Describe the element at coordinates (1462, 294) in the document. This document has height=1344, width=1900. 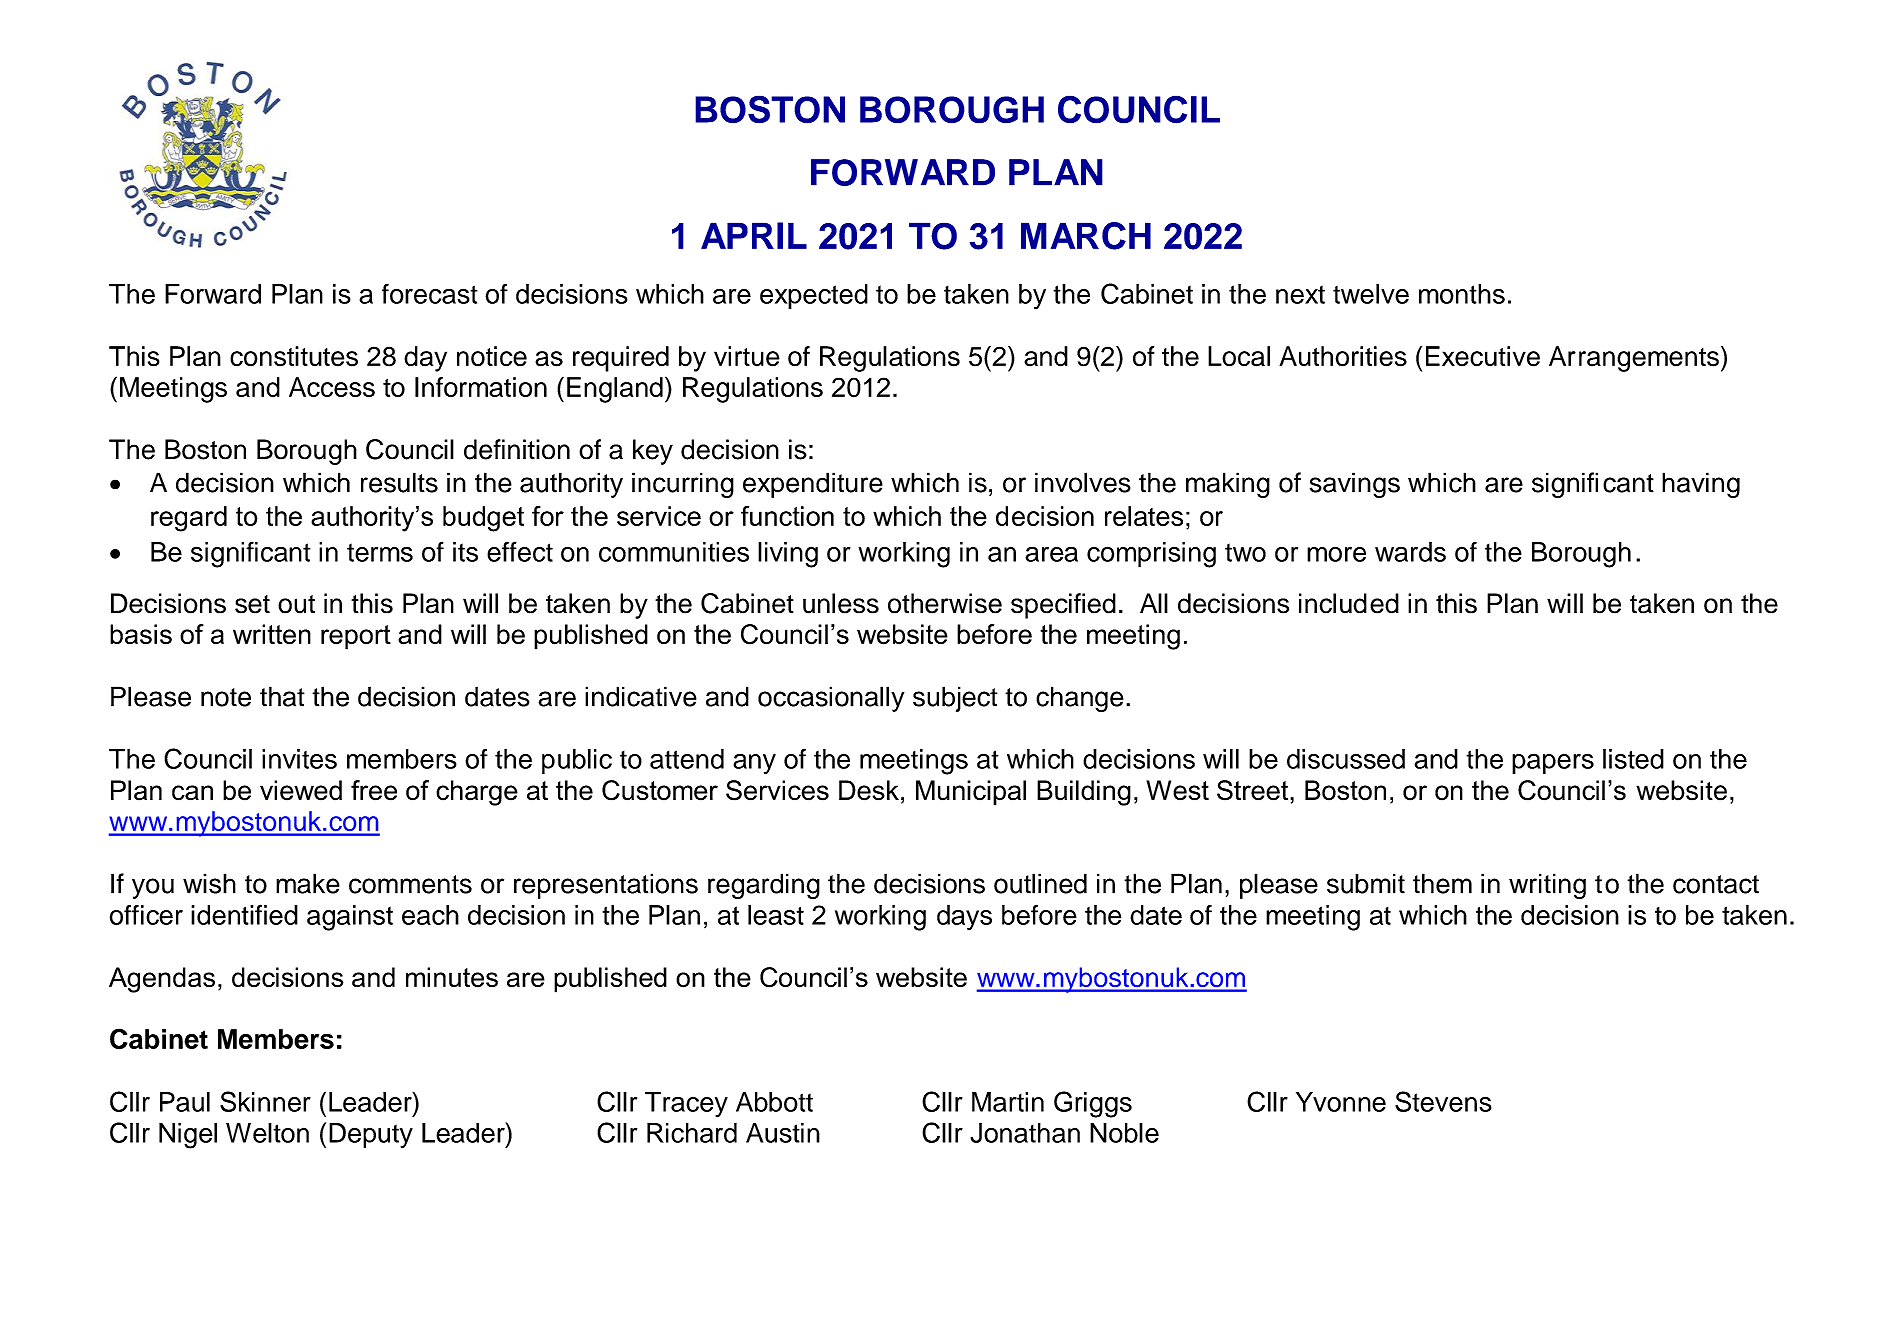
I see `months` at that location.
